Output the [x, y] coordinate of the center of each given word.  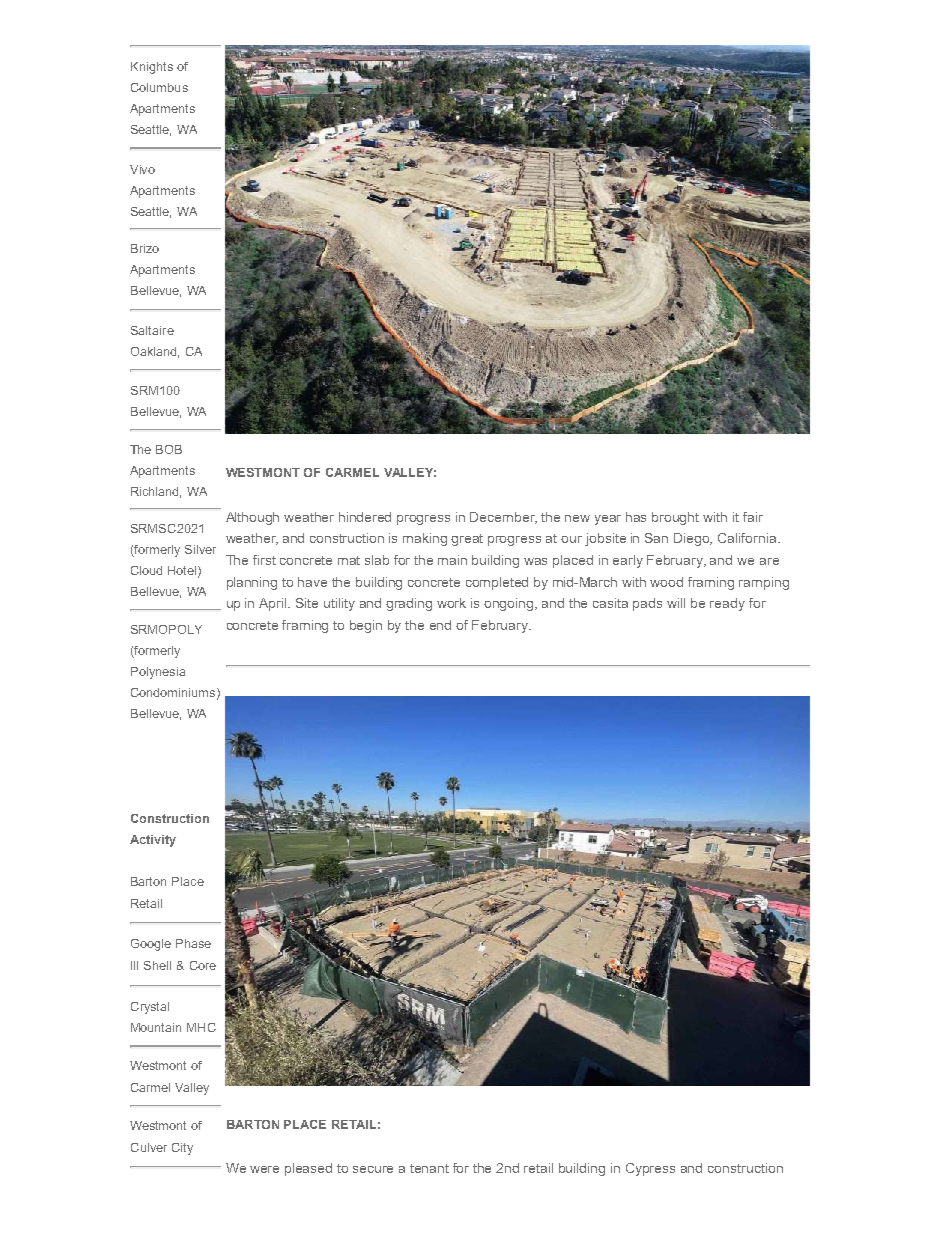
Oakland [155, 352]
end [440, 625]
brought [675, 518]
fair [753, 517]
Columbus [159, 87]
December [503, 518]
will [676, 603]
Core [203, 965]
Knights [152, 68]
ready [727, 604]
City [182, 1149]
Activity [153, 841]
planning [252, 583]
